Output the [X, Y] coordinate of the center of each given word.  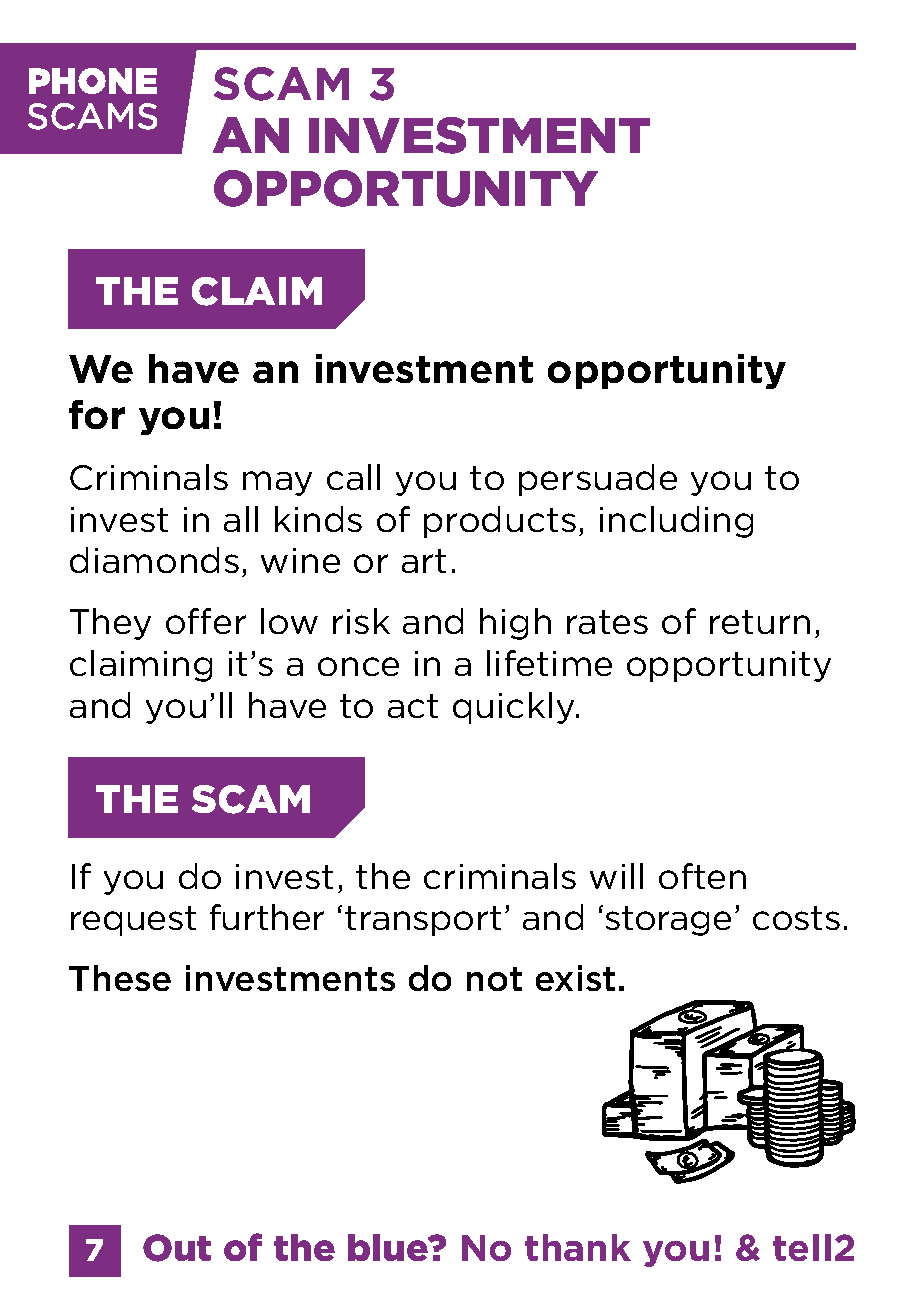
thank [578, 1247]
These [120, 978]
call [353, 477]
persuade [598, 480]
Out [177, 1248]
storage [668, 921]
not [494, 979]
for [97, 414]
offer [206, 621]
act [413, 706]
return [760, 622]
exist [575, 978]
